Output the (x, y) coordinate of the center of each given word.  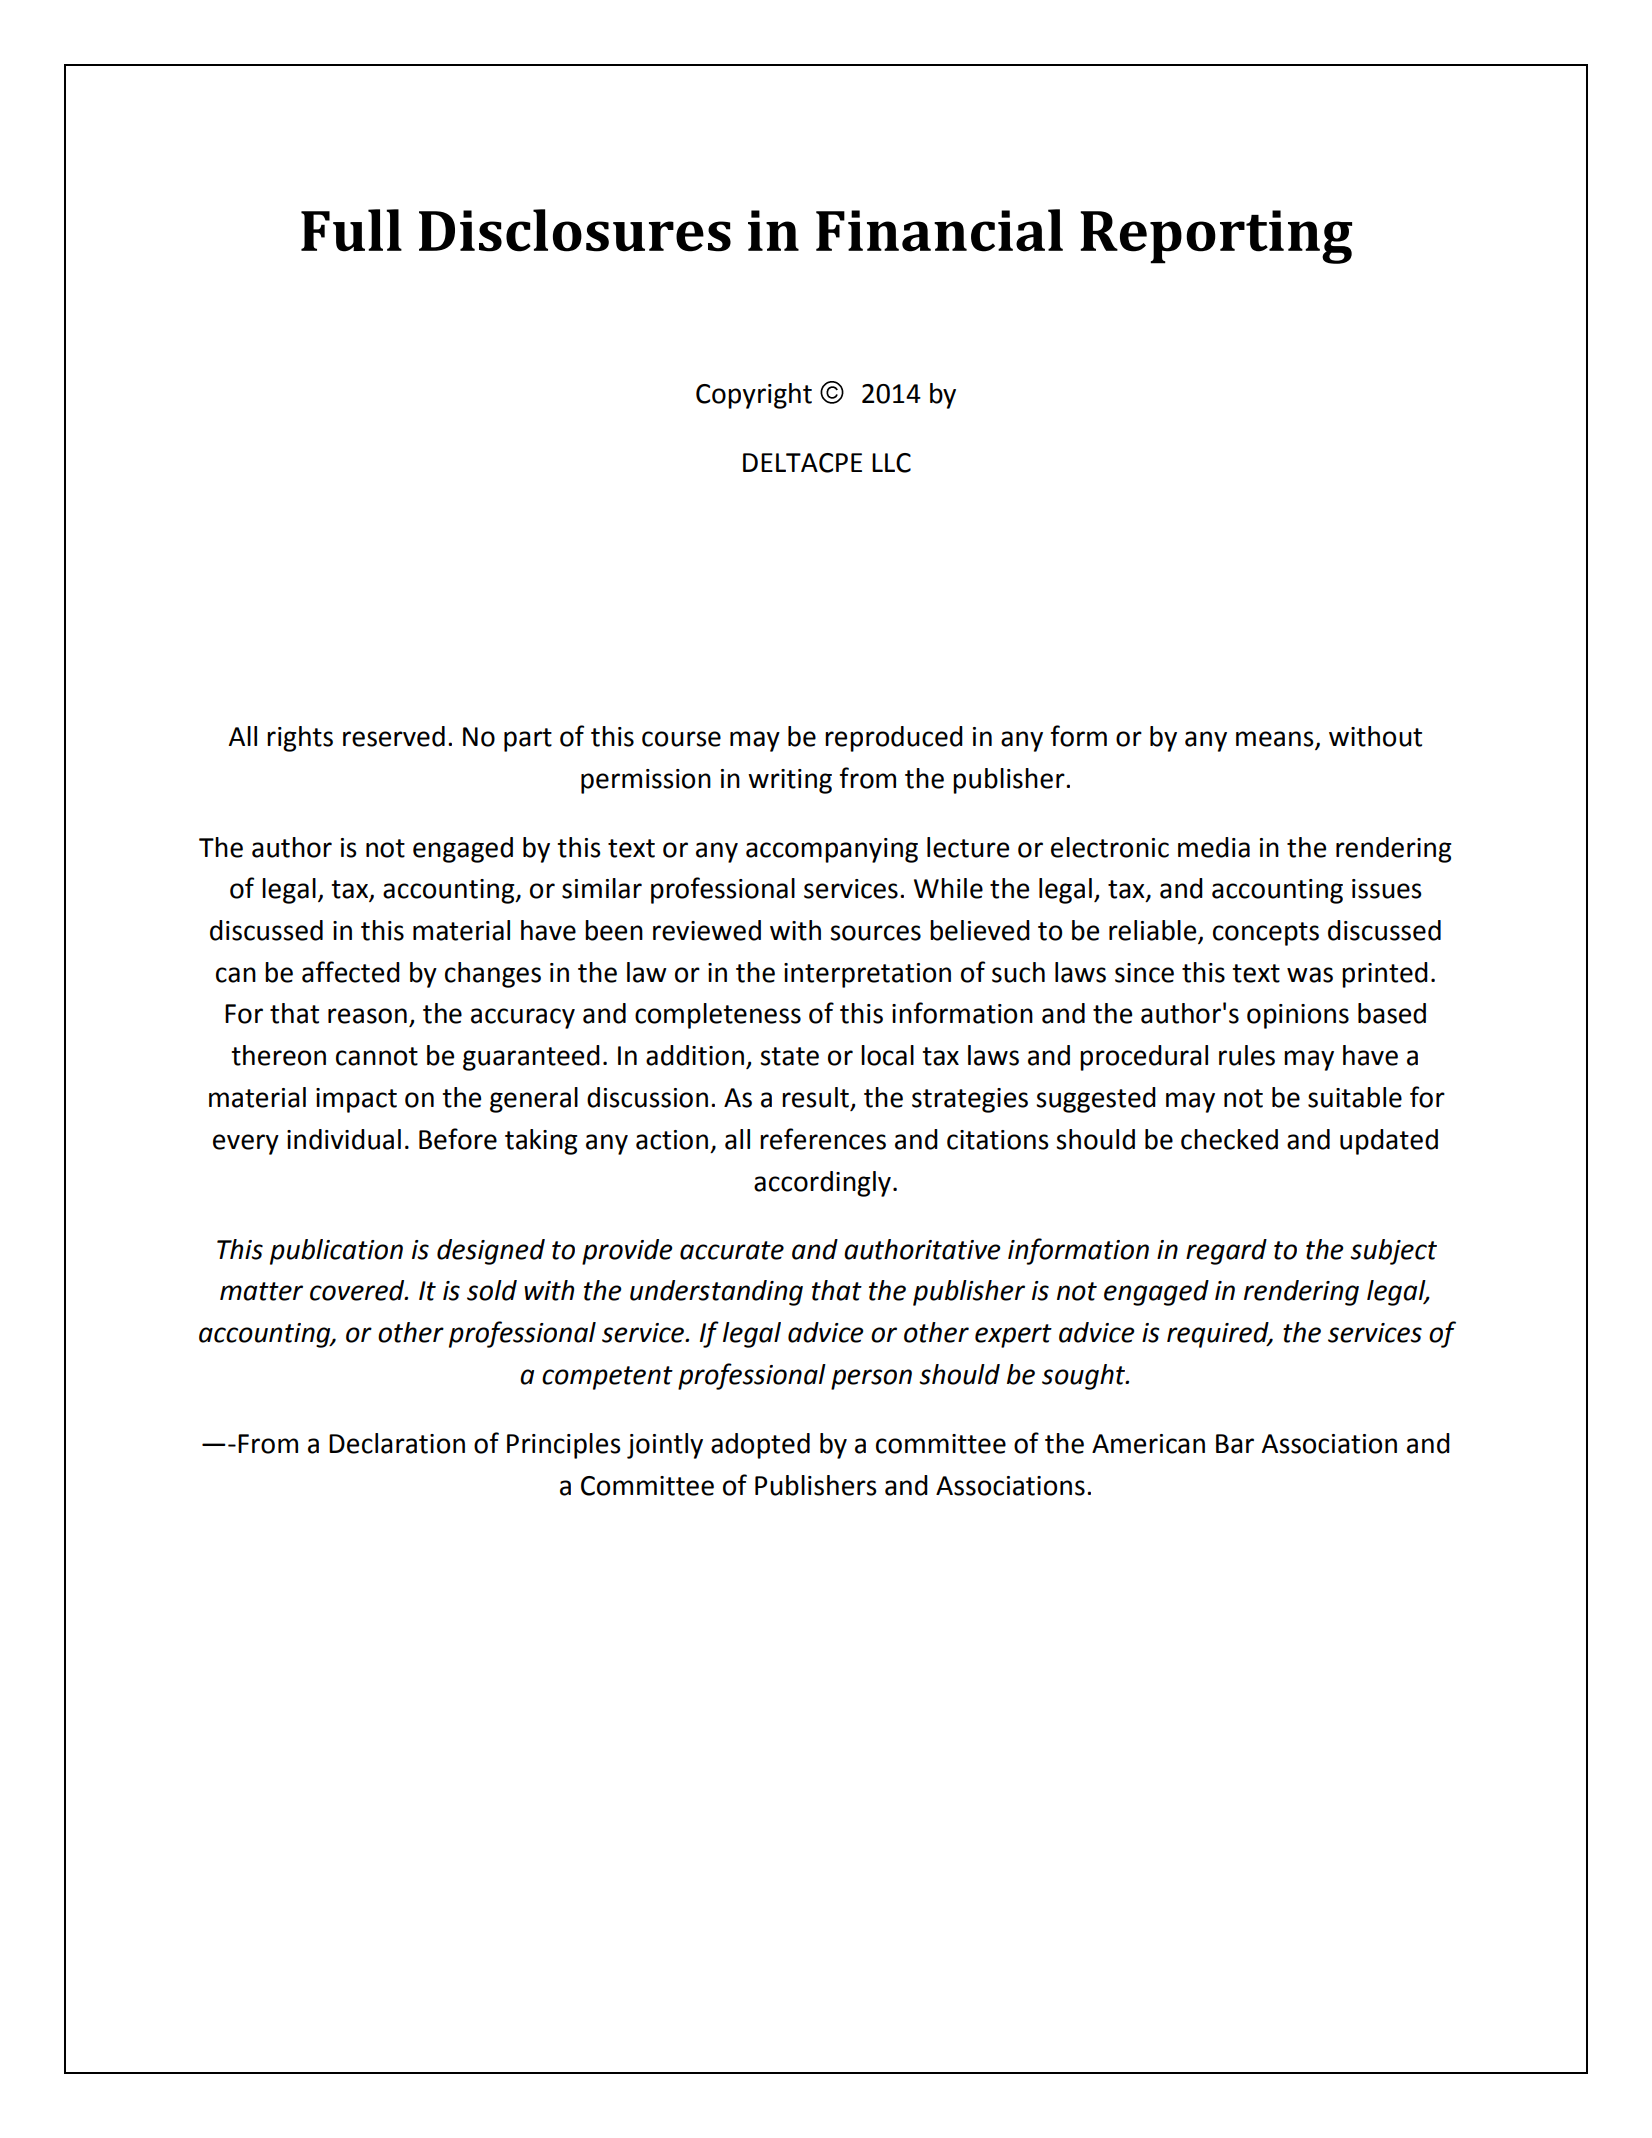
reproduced (894, 739)
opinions (1298, 1016)
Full (351, 230)
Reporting (1216, 237)
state (789, 1056)
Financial (939, 230)
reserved (394, 736)
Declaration (397, 1443)
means (1276, 740)
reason (367, 1016)
